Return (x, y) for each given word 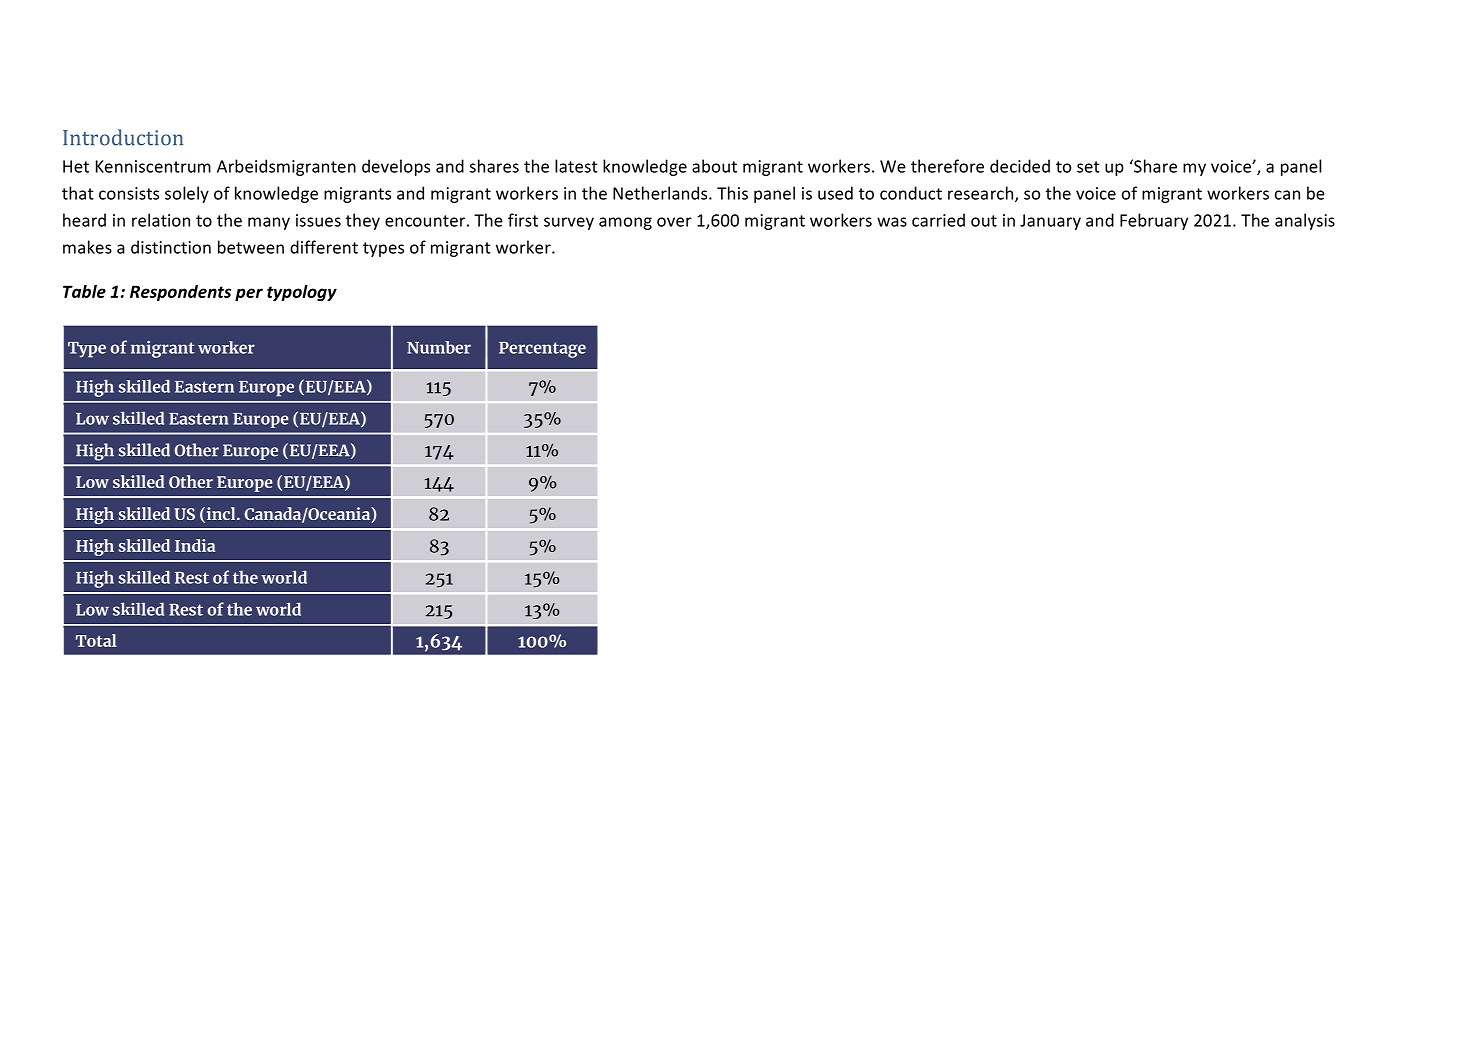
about (714, 166)
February (1154, 221)
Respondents (180, 293)
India (195, 545)
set (1088, 167)
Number (439, 347)
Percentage (542, 350)
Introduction (123, 137)
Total (96, 640)
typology (302, 293)
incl (221, 515)
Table (84, 291)
